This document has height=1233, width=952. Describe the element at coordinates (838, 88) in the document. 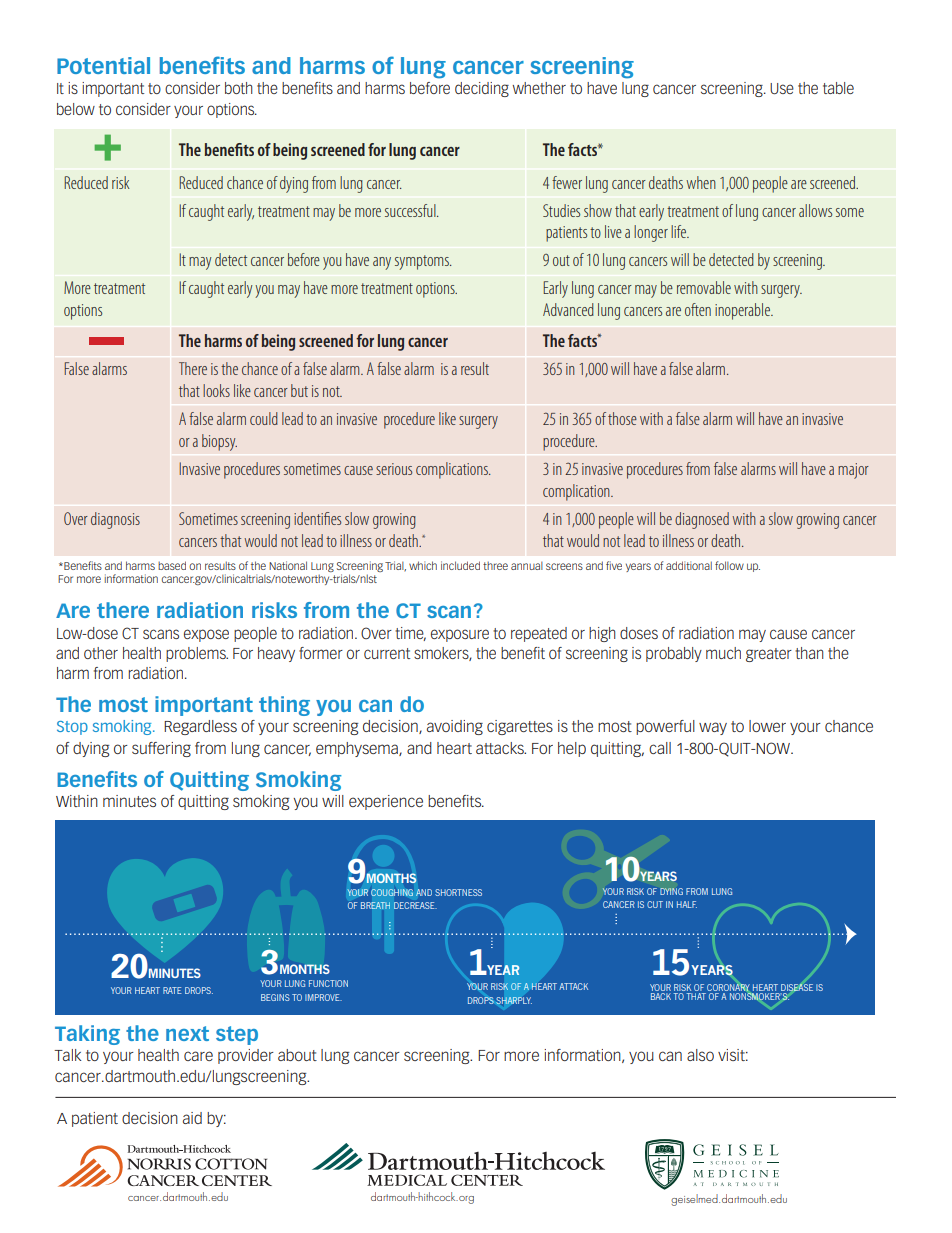

I see `table` at that location.
